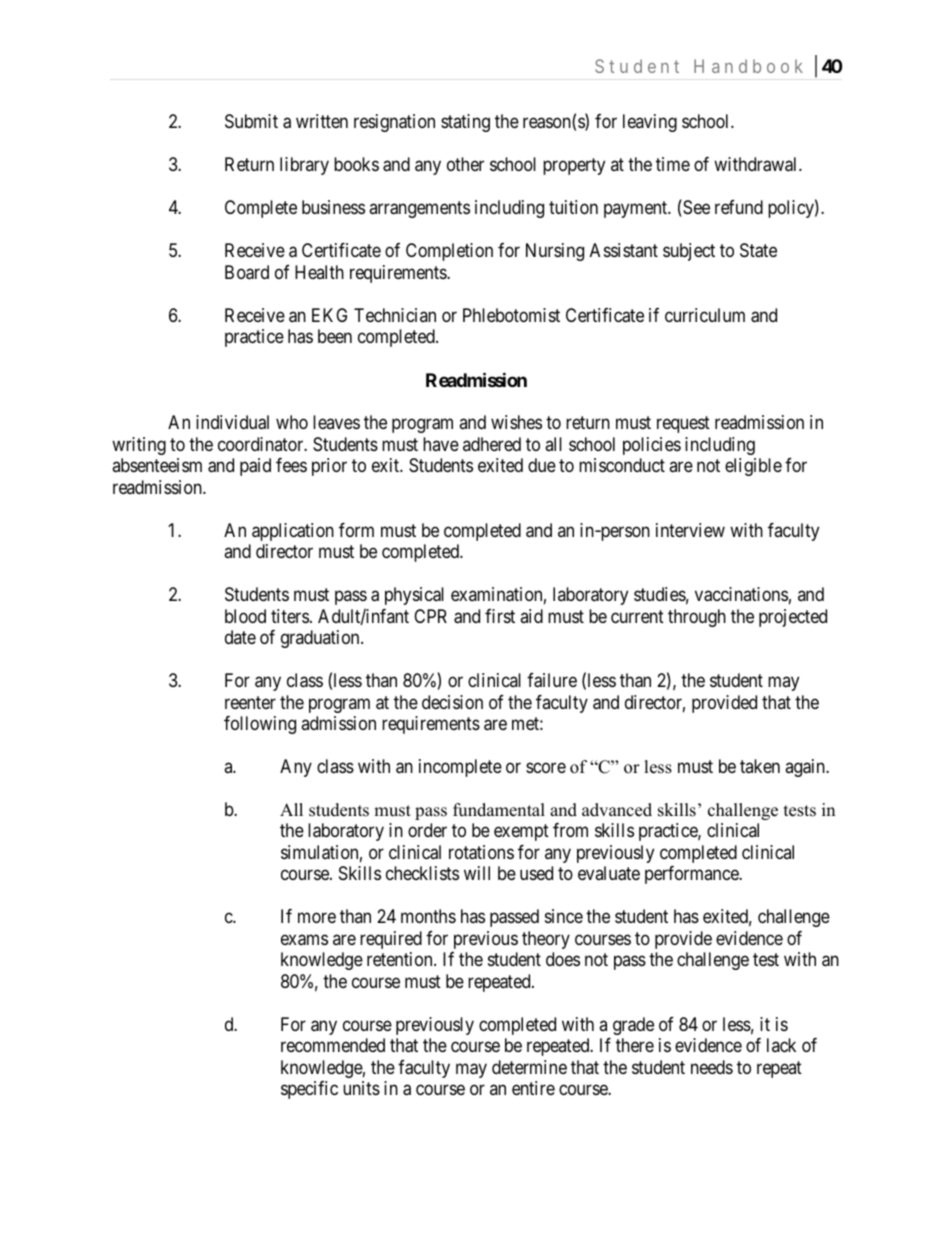 The width and height of the image is (952, 1233). What do you see at coordinates (683, 424) in the image?
I see `request` at bounding box center [683, 424].
